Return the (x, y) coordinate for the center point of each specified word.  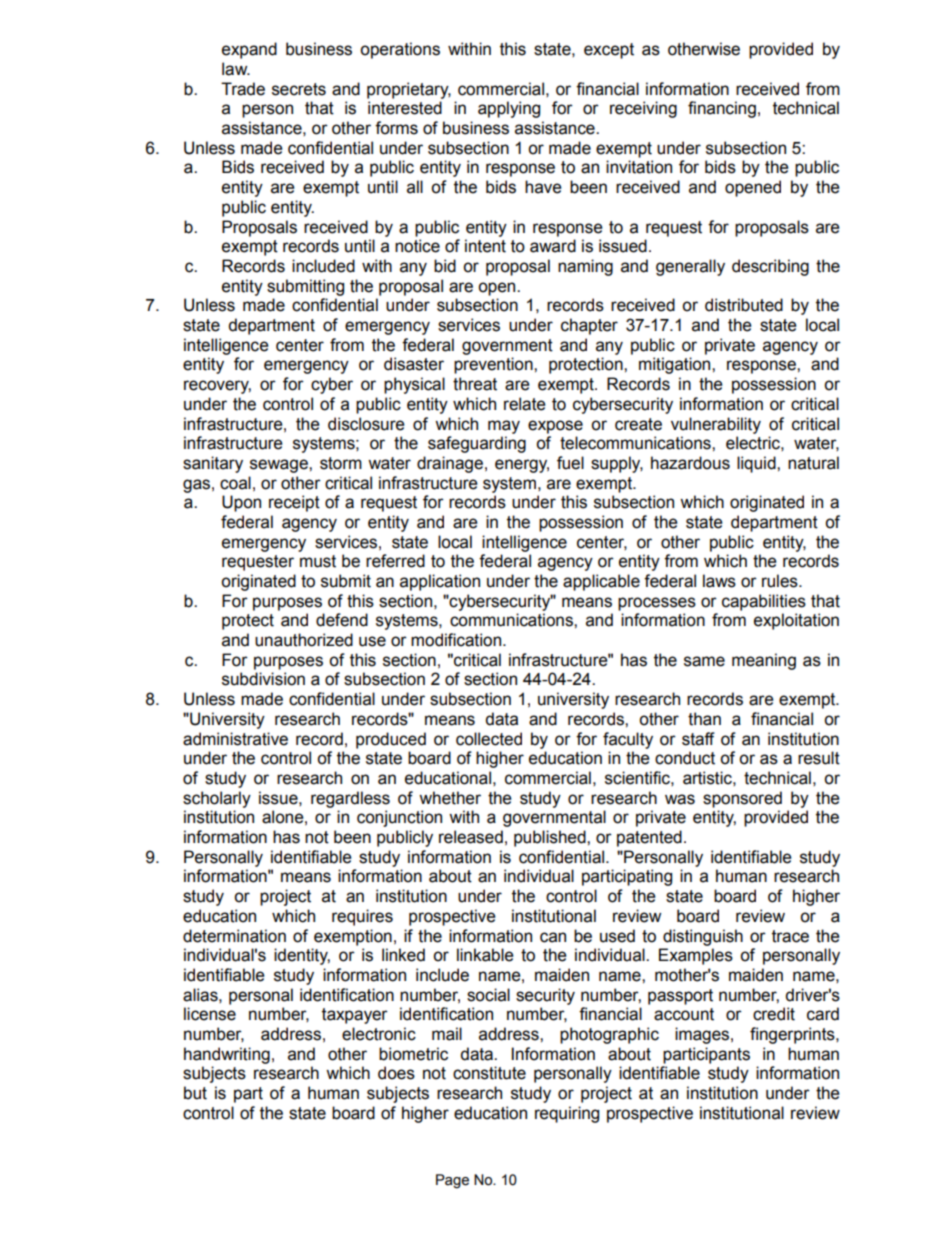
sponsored (742, 799)
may (504, 427)
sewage (280, 466)
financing (722, 109)
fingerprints (793, 1035)
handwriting (227, 1055)
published (551, 838)
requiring (567, 1114)
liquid (757, 464)
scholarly (217, 799)
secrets (299, 89)
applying (509, 109)
